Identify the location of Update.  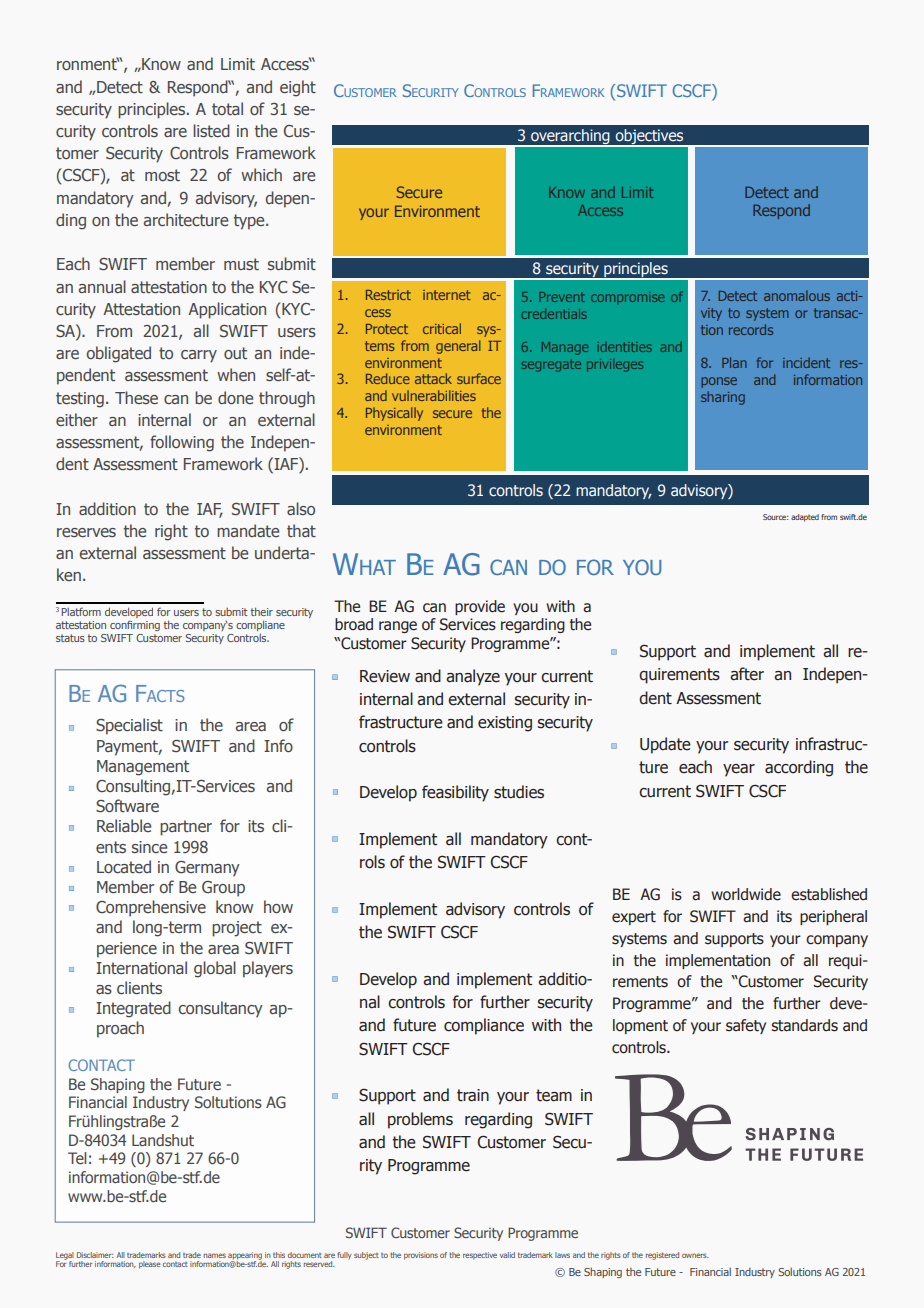
(665, 745).
